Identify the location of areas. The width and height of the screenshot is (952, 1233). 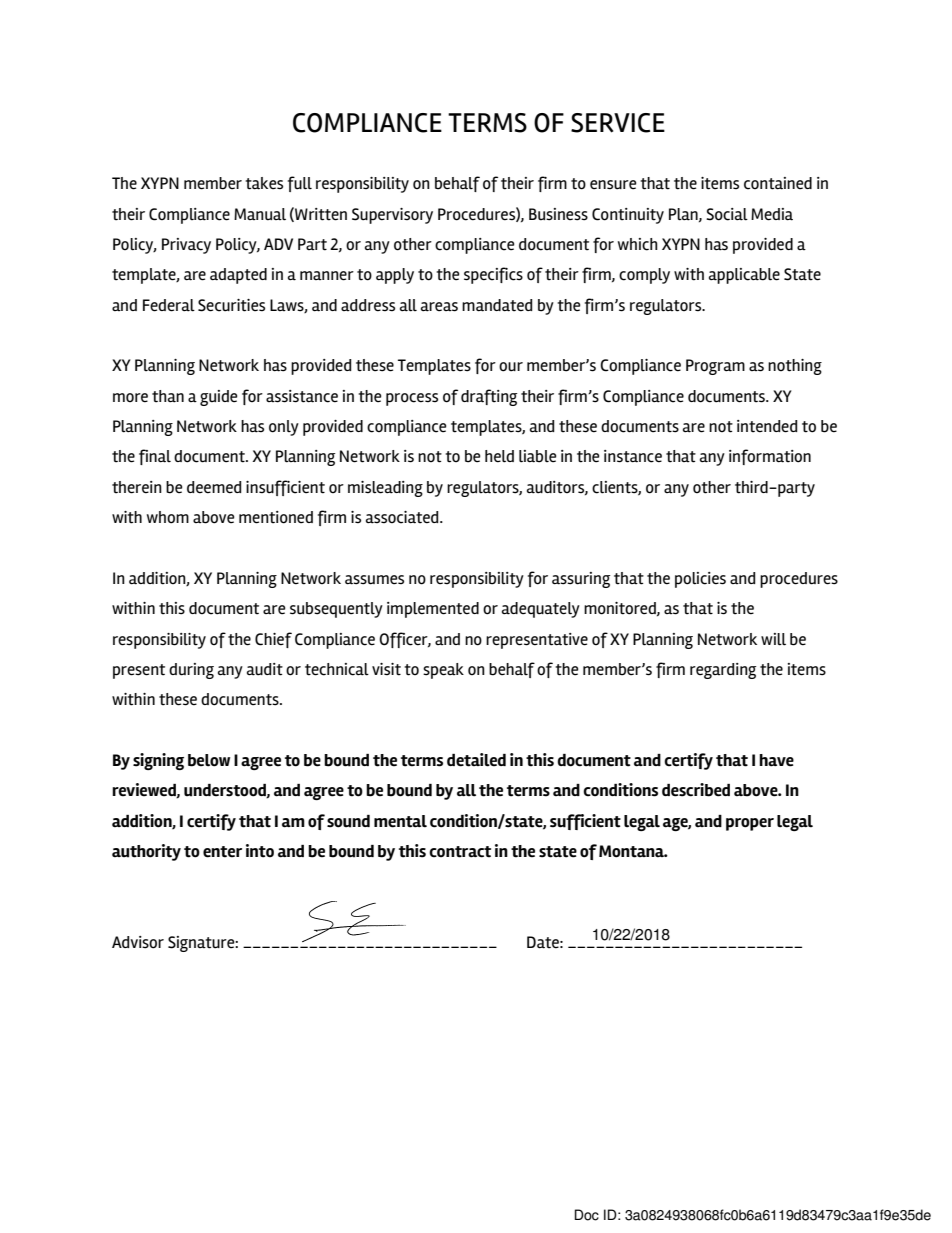
(439, 307).
